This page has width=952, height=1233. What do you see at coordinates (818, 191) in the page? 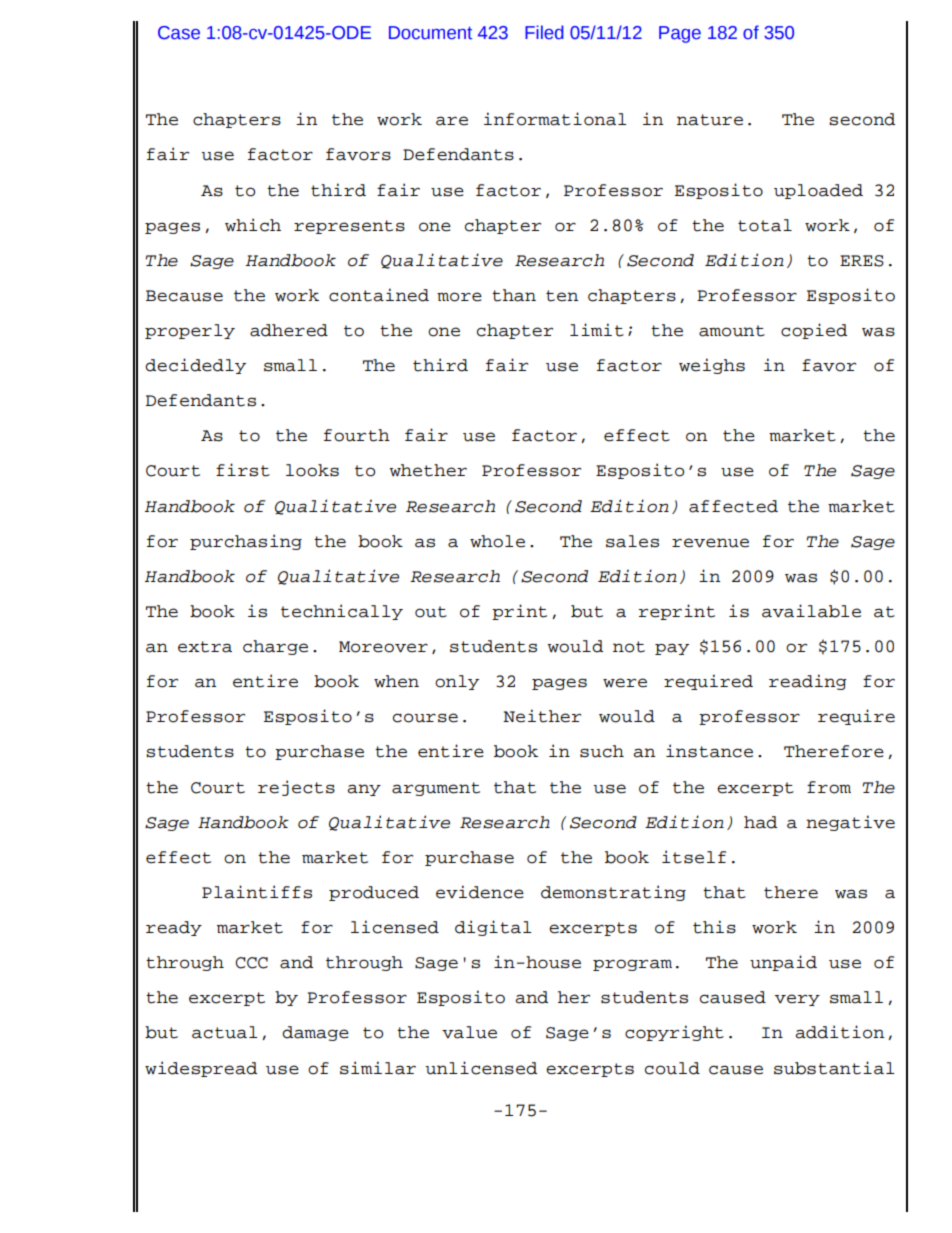
I see `uploaded` at bounding box center [818, 191].
